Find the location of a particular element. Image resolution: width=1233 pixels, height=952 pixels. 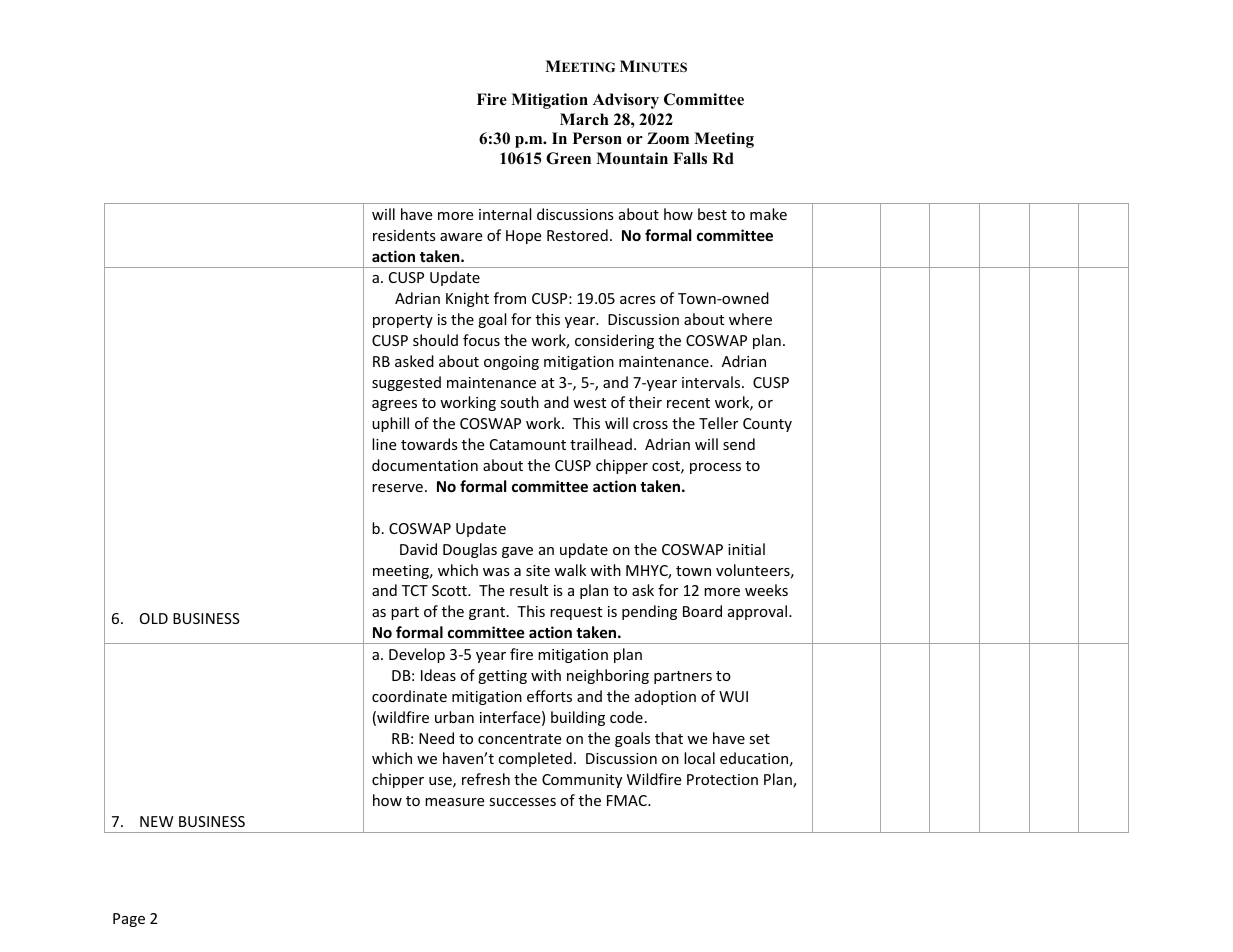

residents is located at coordinates (404, 235).
